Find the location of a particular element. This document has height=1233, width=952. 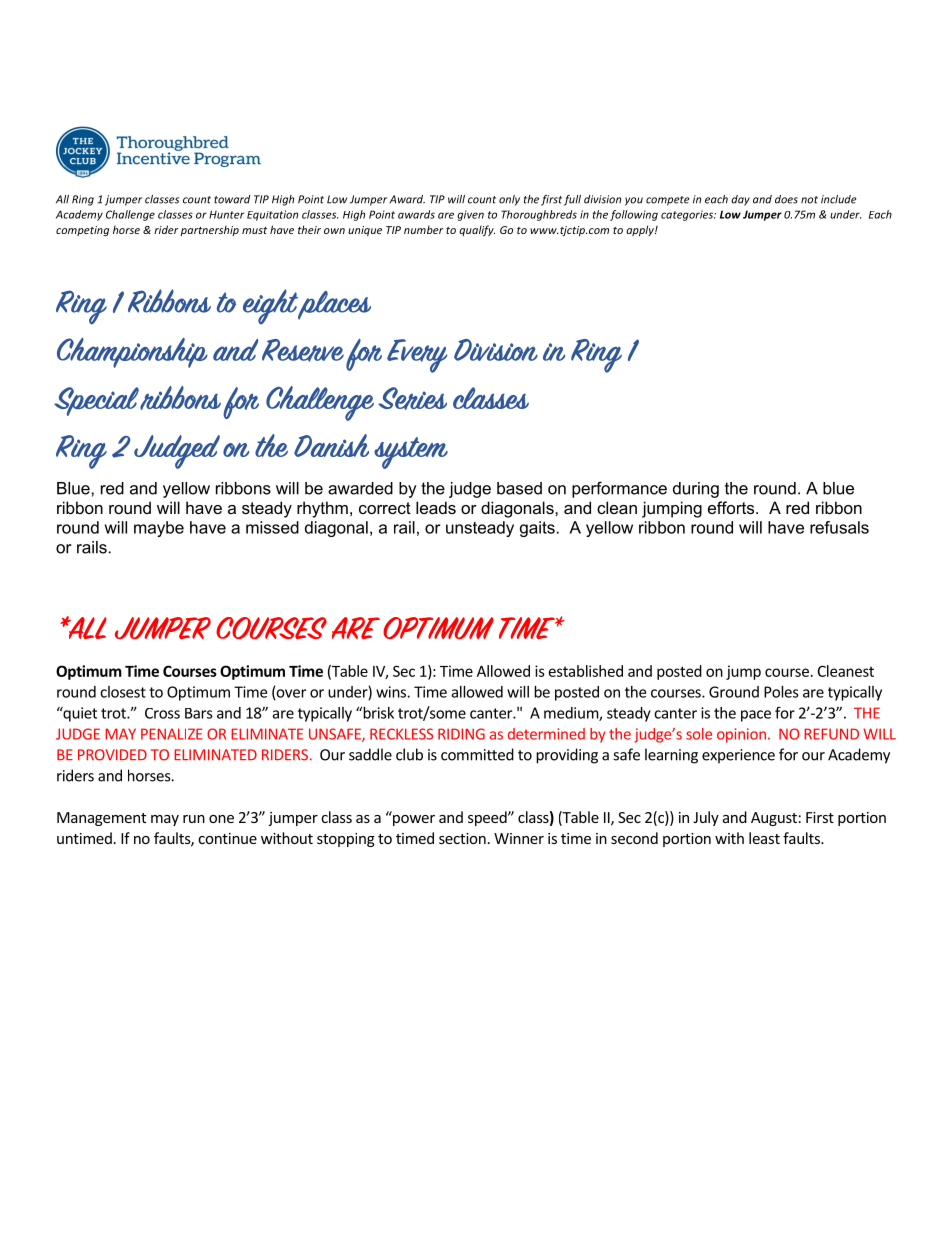

Poles is located at coordinates (781, 692).
